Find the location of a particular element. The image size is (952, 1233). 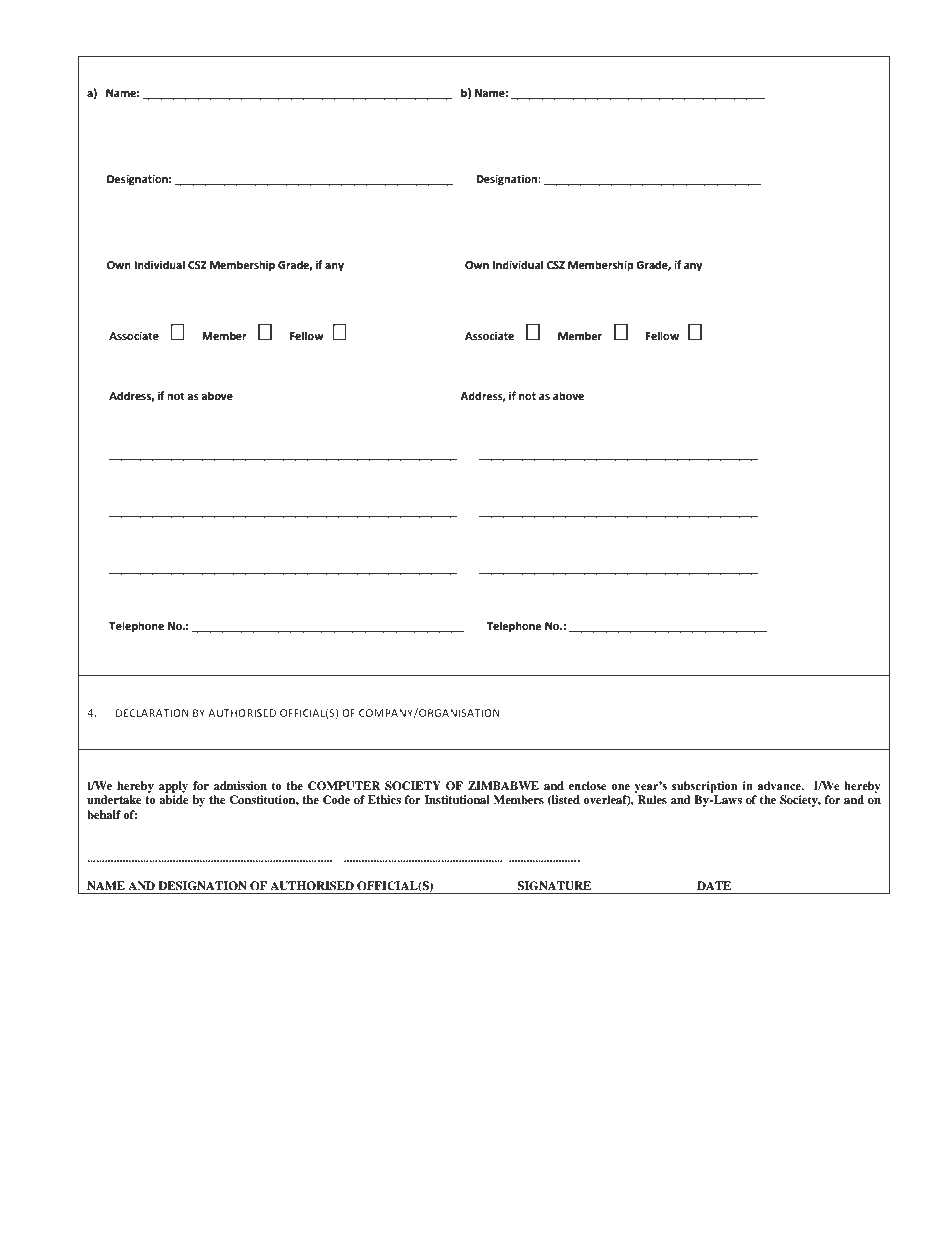

subscription is located at coordinates (704, 787).
